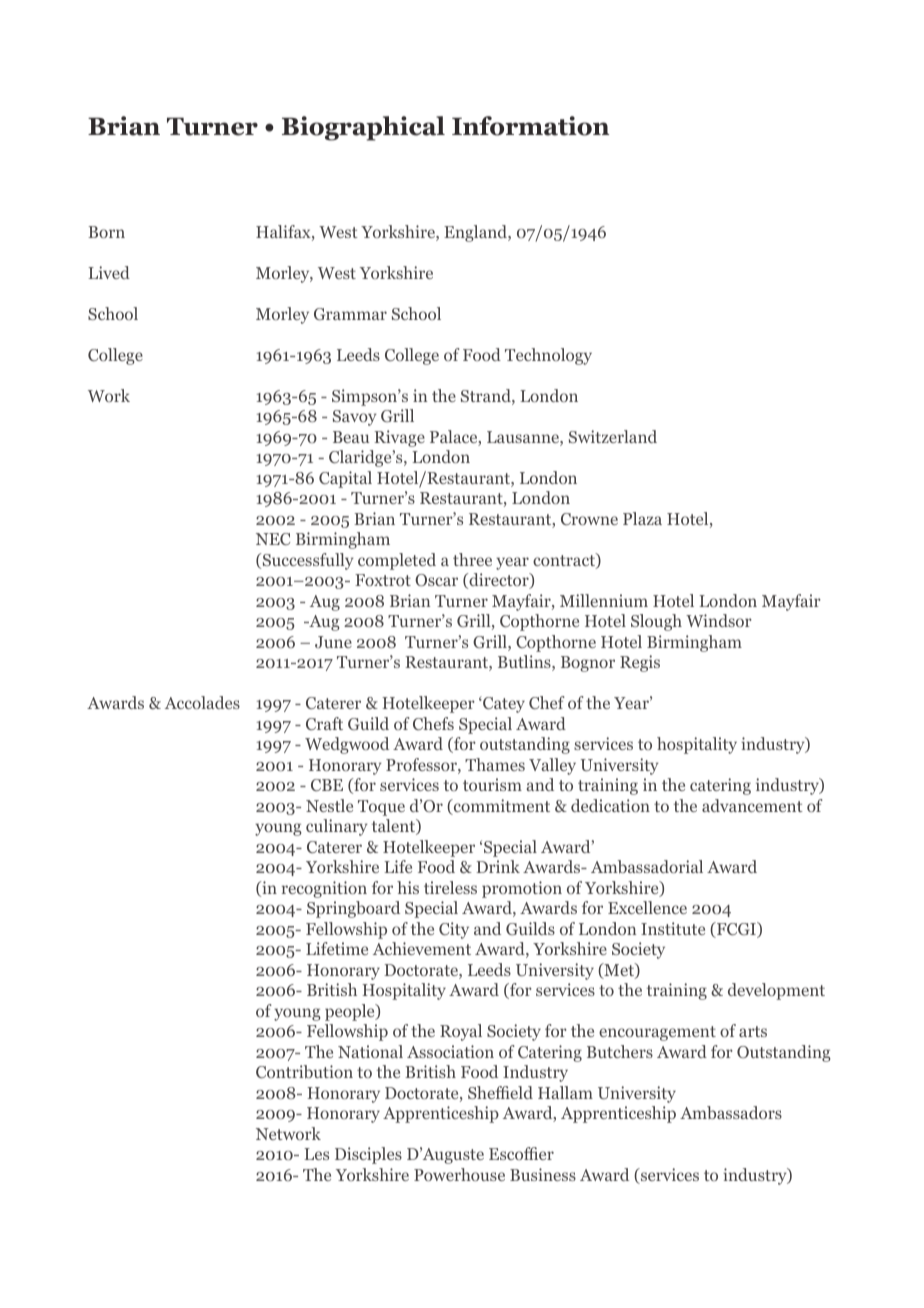 The height and width of the document is (1308, 924). What do you see at coordinates (752, 805) in the document?
I see `advancement` at bounding box center [752, 805].
